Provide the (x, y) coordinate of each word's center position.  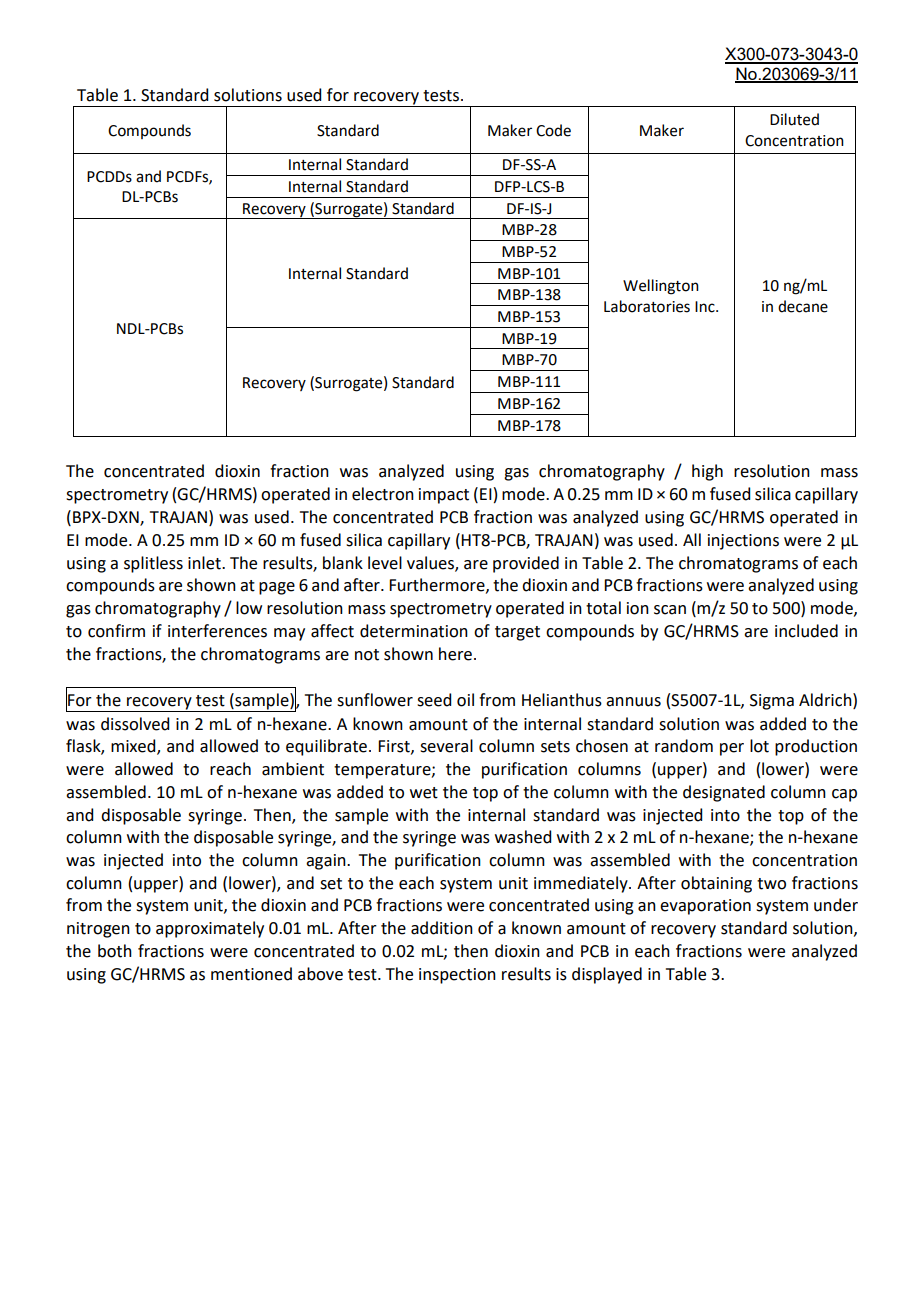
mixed (134, 747)
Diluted (794, 119)
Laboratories (647, 306)
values (431, 563)
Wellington (661, 287)
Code (553, 130)
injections (743, 542)
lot (759, 746)
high (707, 472)
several (446, 746)
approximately (210, 929)
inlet (205, 563)
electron (383, 494)
